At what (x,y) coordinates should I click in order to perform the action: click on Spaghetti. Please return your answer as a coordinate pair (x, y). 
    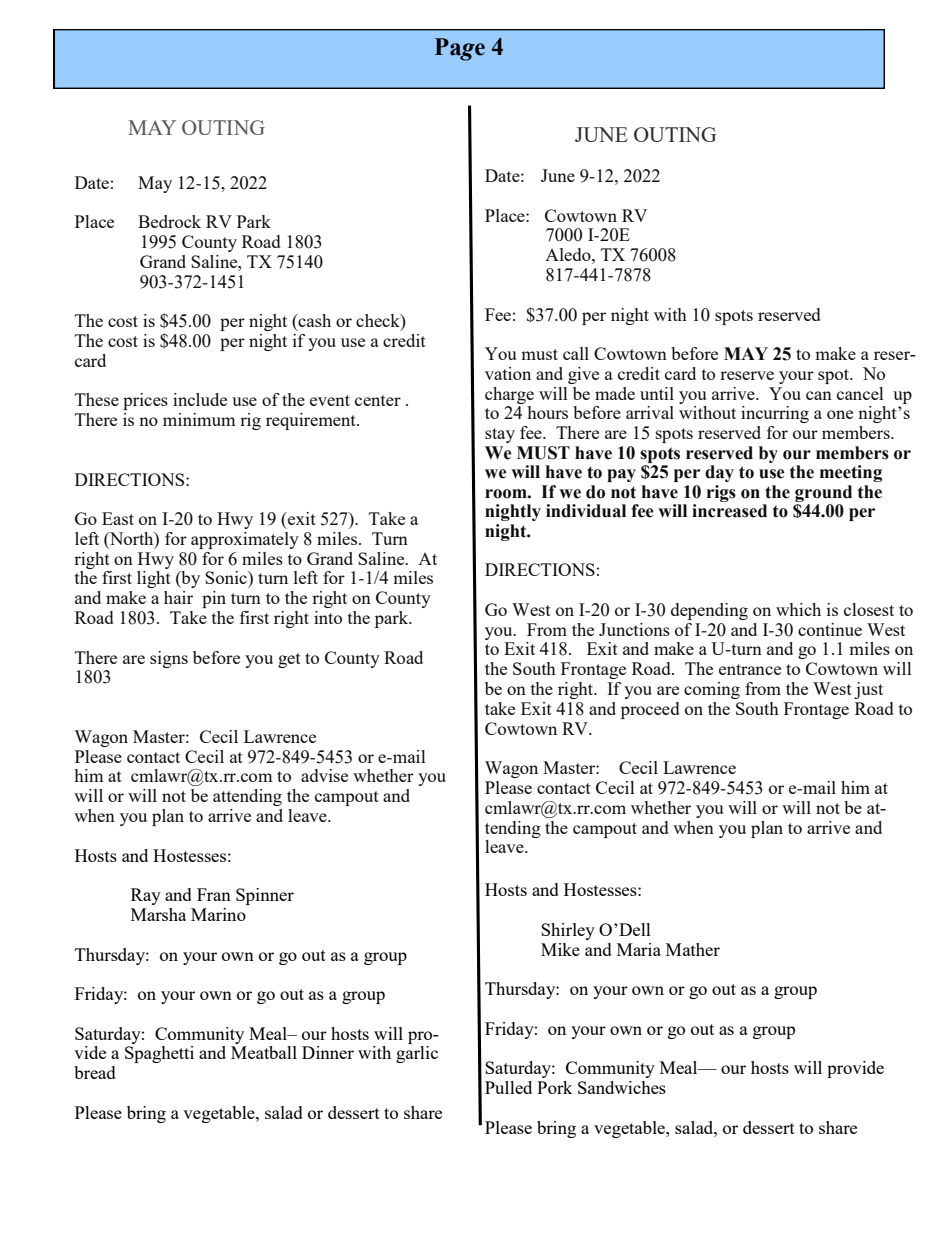
    Looking at the image, I should click on (159, 1054).
